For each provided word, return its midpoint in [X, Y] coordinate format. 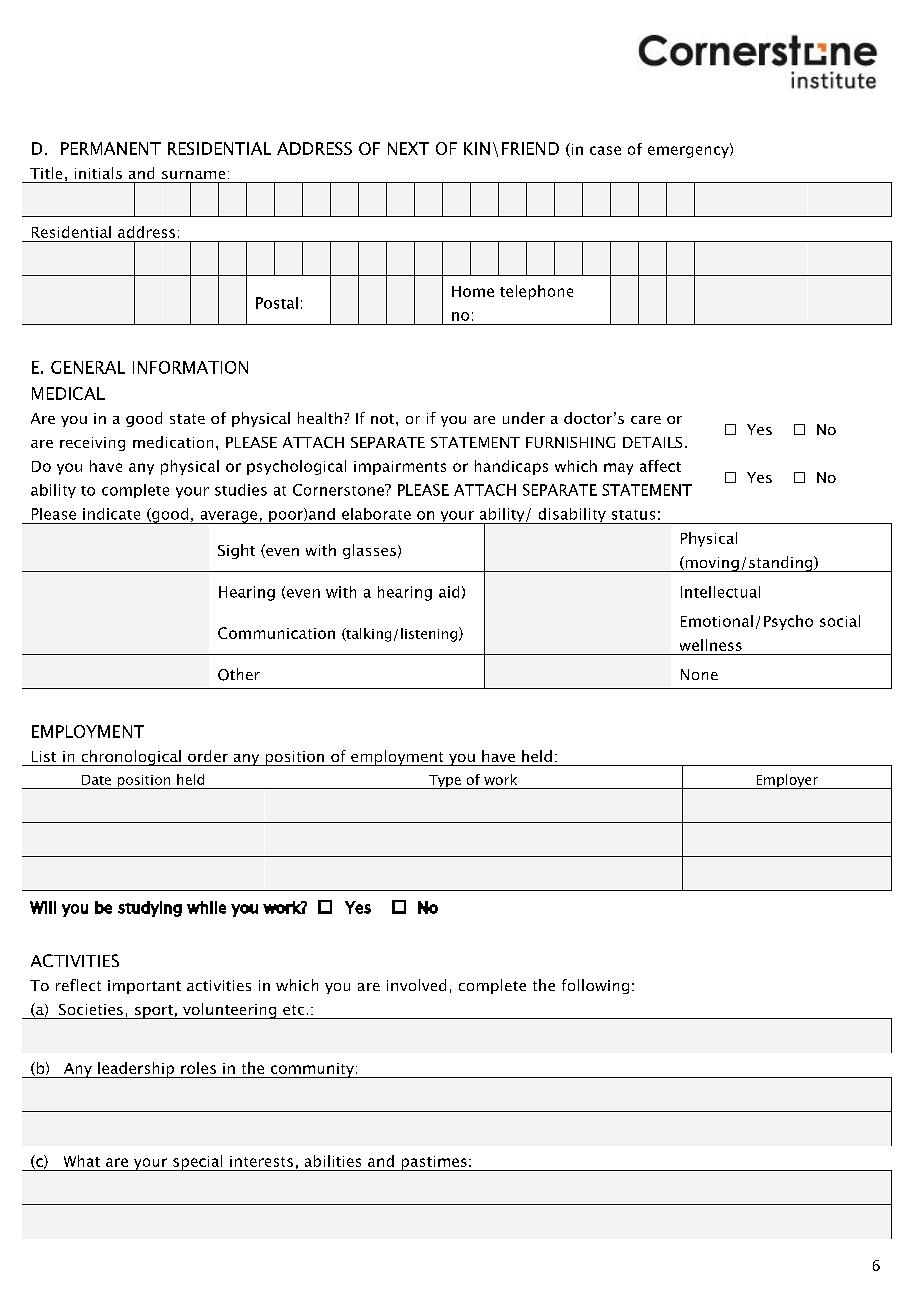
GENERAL [88, 367]
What [82, 1161]
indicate [111, 514]
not [384, 419]
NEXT [408, 148]
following [595, 986]
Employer [787, 781]
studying [150, 909]
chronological [131, 758]
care [646, 420]
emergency [689, 151]
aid [449, 592]
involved [416, 985]
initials [98, 173]
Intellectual [720, 592]
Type [445, 782]
